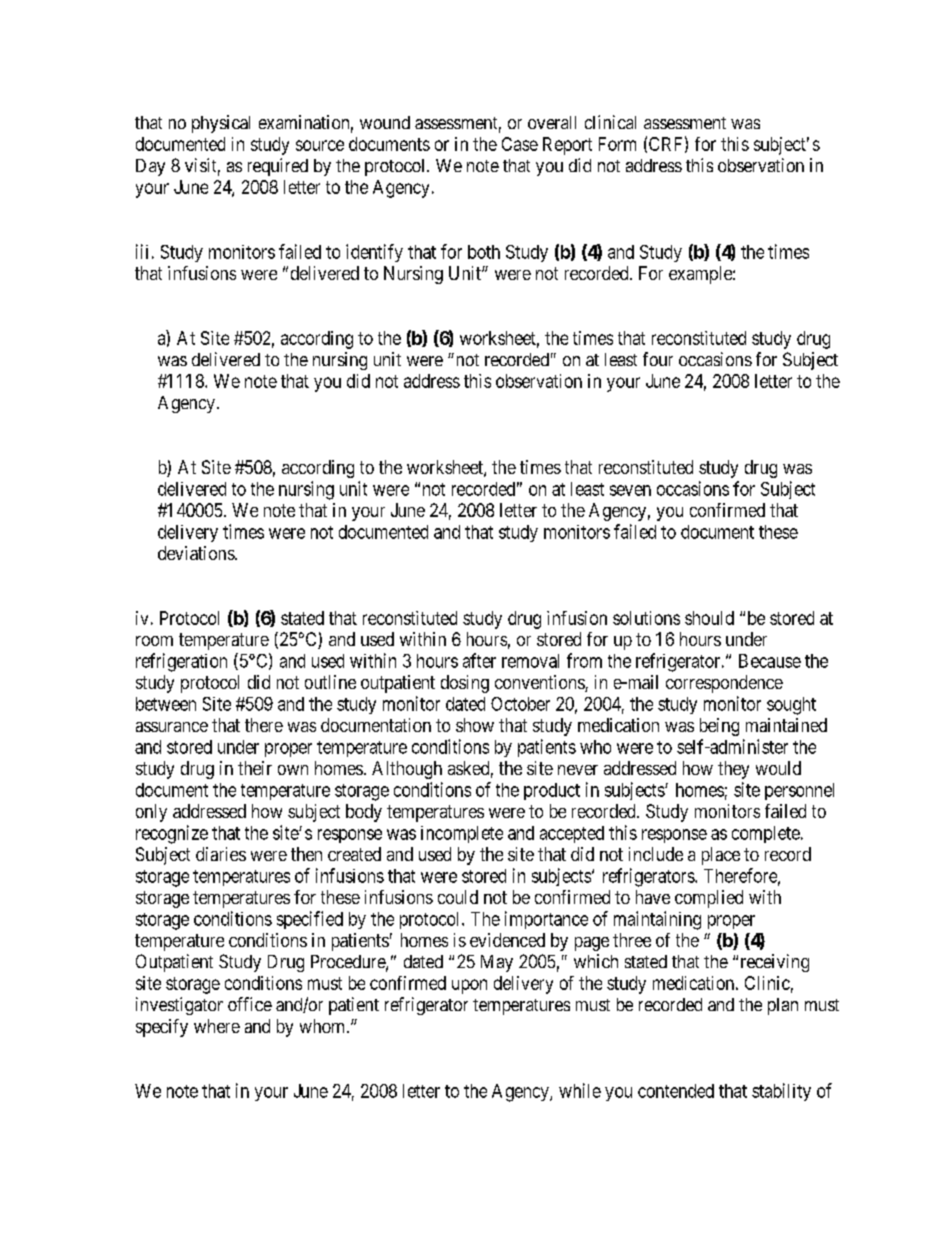 This image has width=952, height=1233. What do you see at coordinates (221, 124) in the image?
I see `physical` at bounding box center [221, 124].
